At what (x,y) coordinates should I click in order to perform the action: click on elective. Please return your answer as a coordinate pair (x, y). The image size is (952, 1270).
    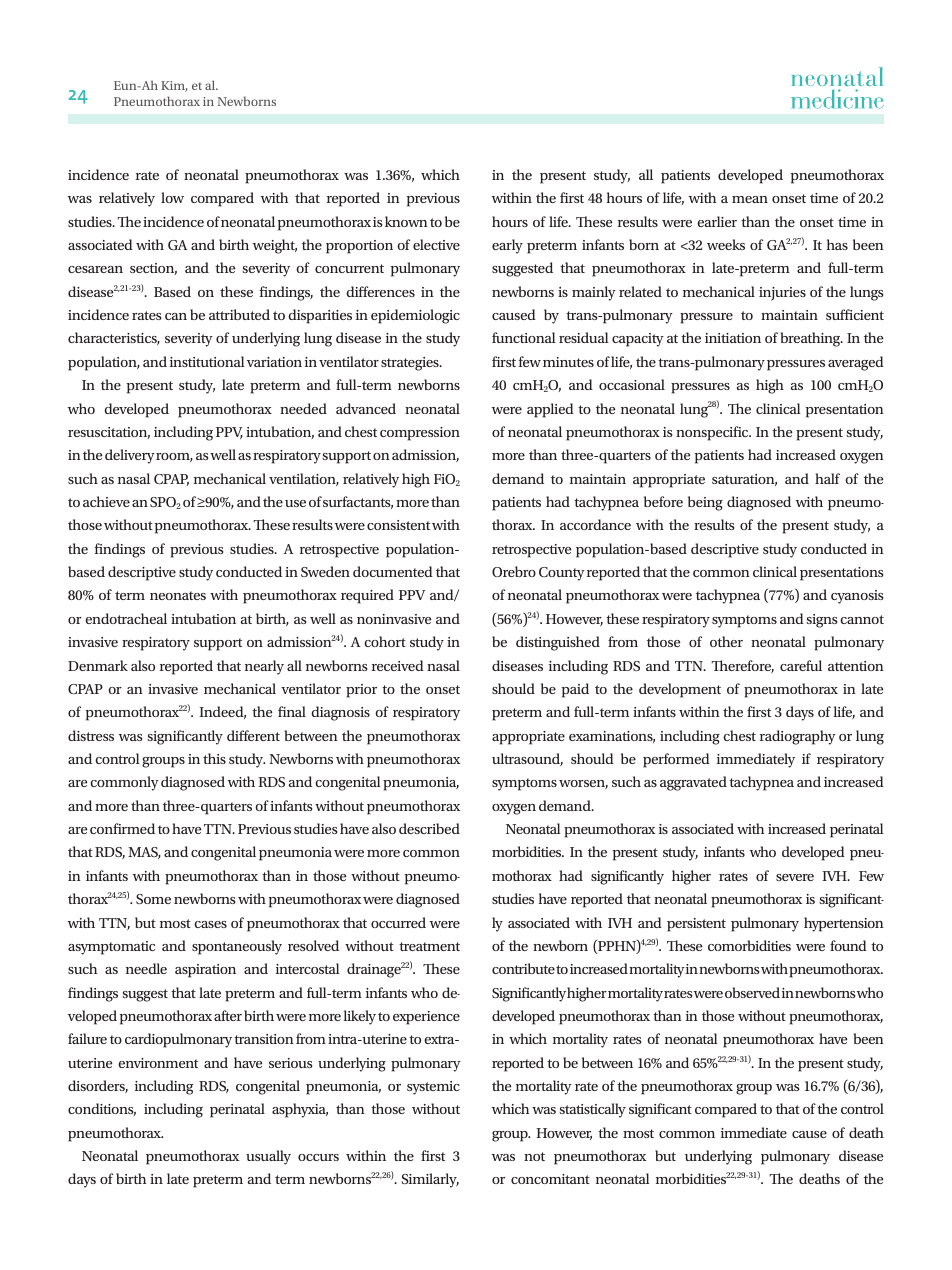
    Looking at the image, I should click on (436, 244).
